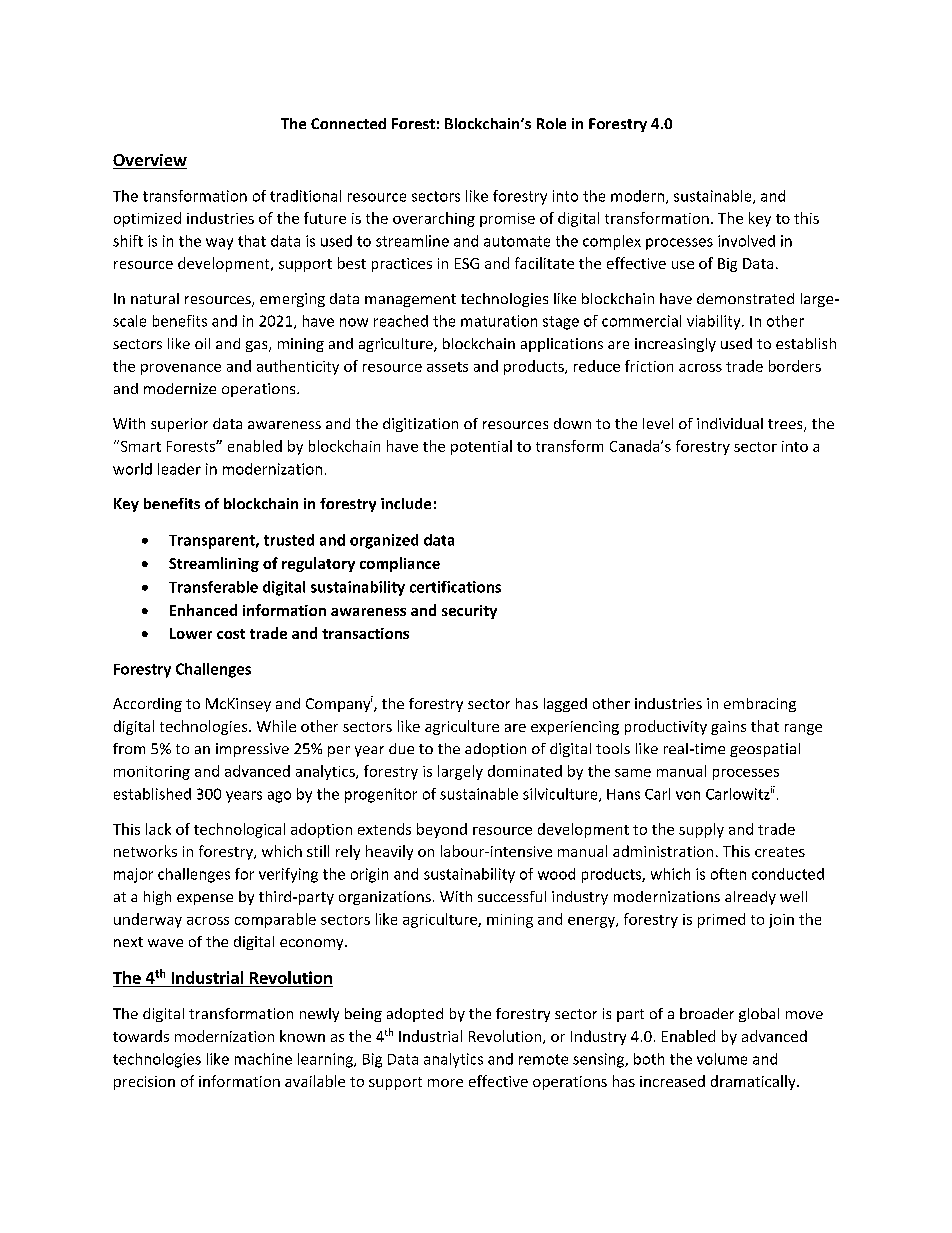 The width and height of the screenshot is (952, 1233). Describe the element at coordinates (525, 771) in the screenshot. I see `dominated` at that location.
